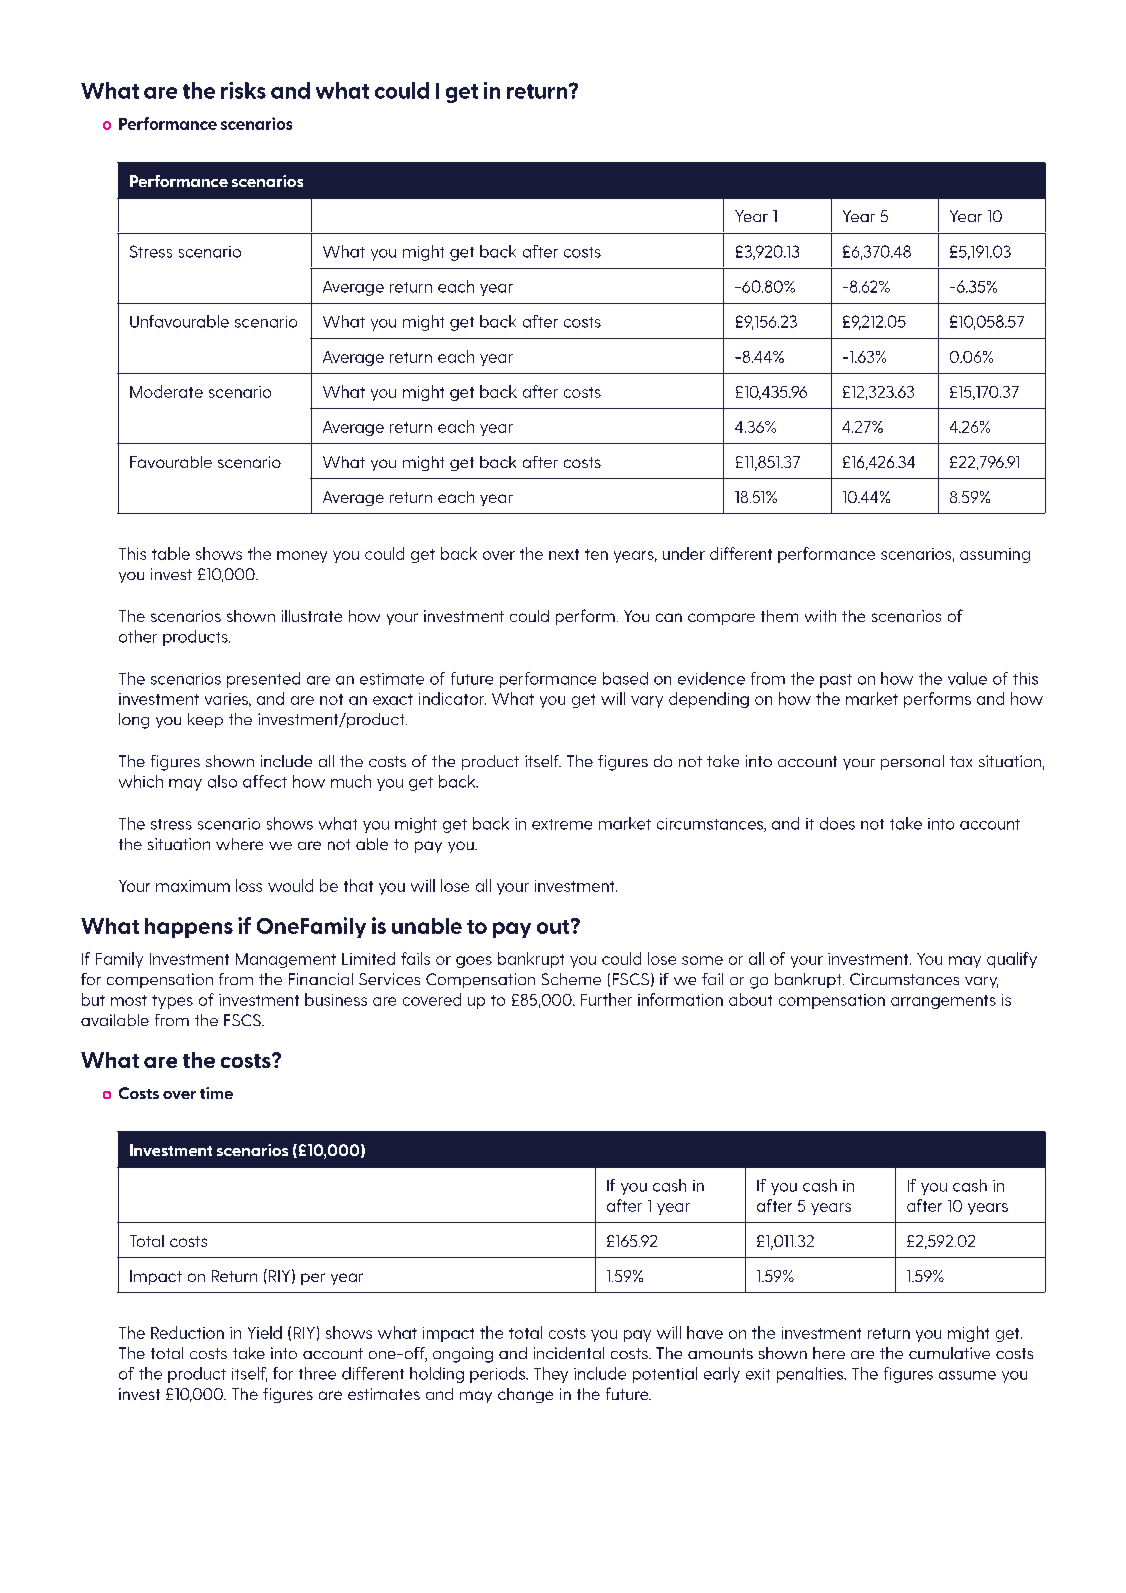  What do you see at coordinates (820, 616) in the document?
I see `with` at bounding box center [820, 616].
